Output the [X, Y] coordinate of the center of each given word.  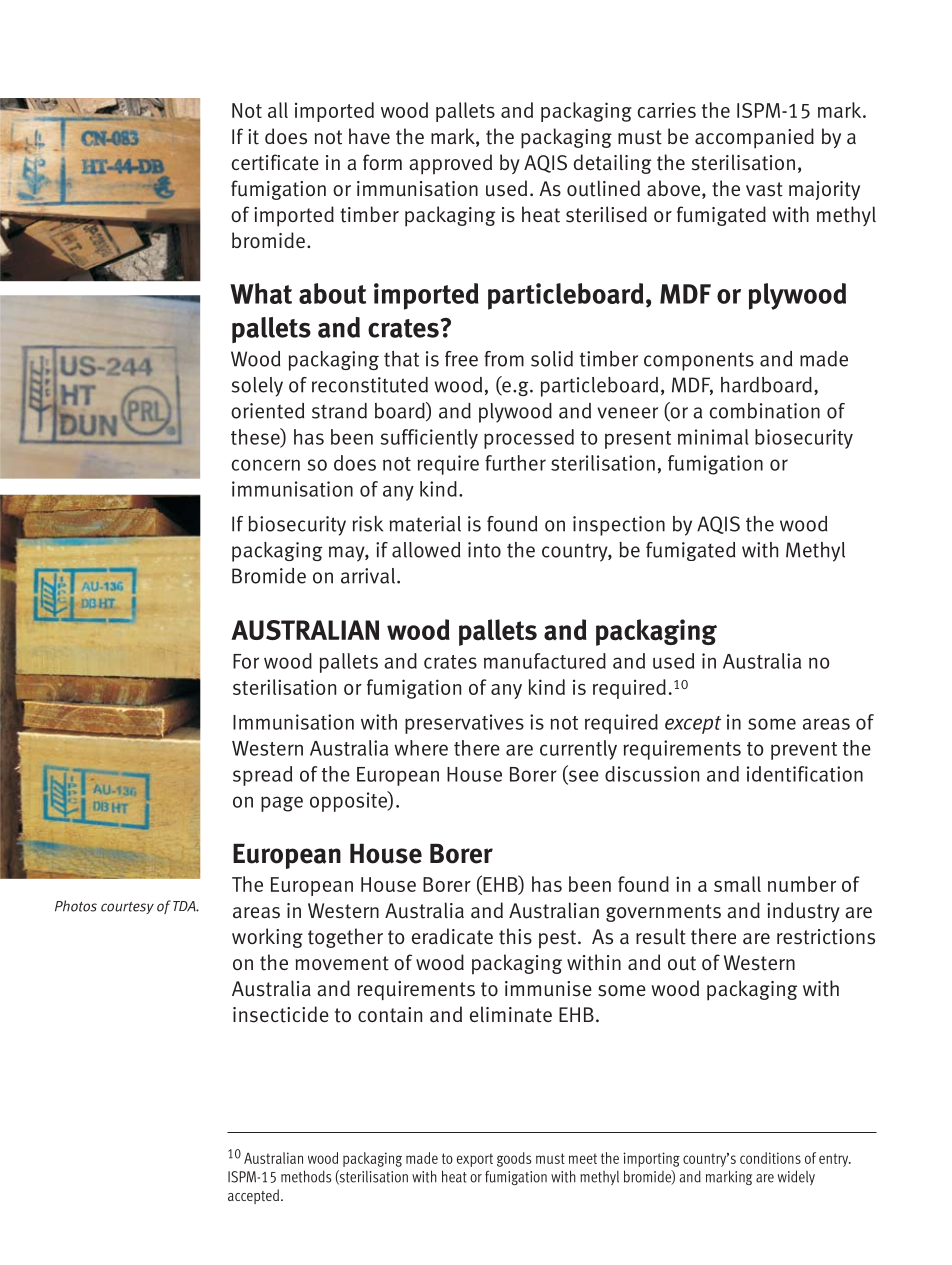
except [693, 725]
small [737, 884]
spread [262, 776]
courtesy [127, 908]
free [461, 359]
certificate [275, 162]
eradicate [452, 936]
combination [765, 411]
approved [450, 164]
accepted [253, 1196]
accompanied [754, 138]
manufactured [545, 661]
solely [257, 387]
